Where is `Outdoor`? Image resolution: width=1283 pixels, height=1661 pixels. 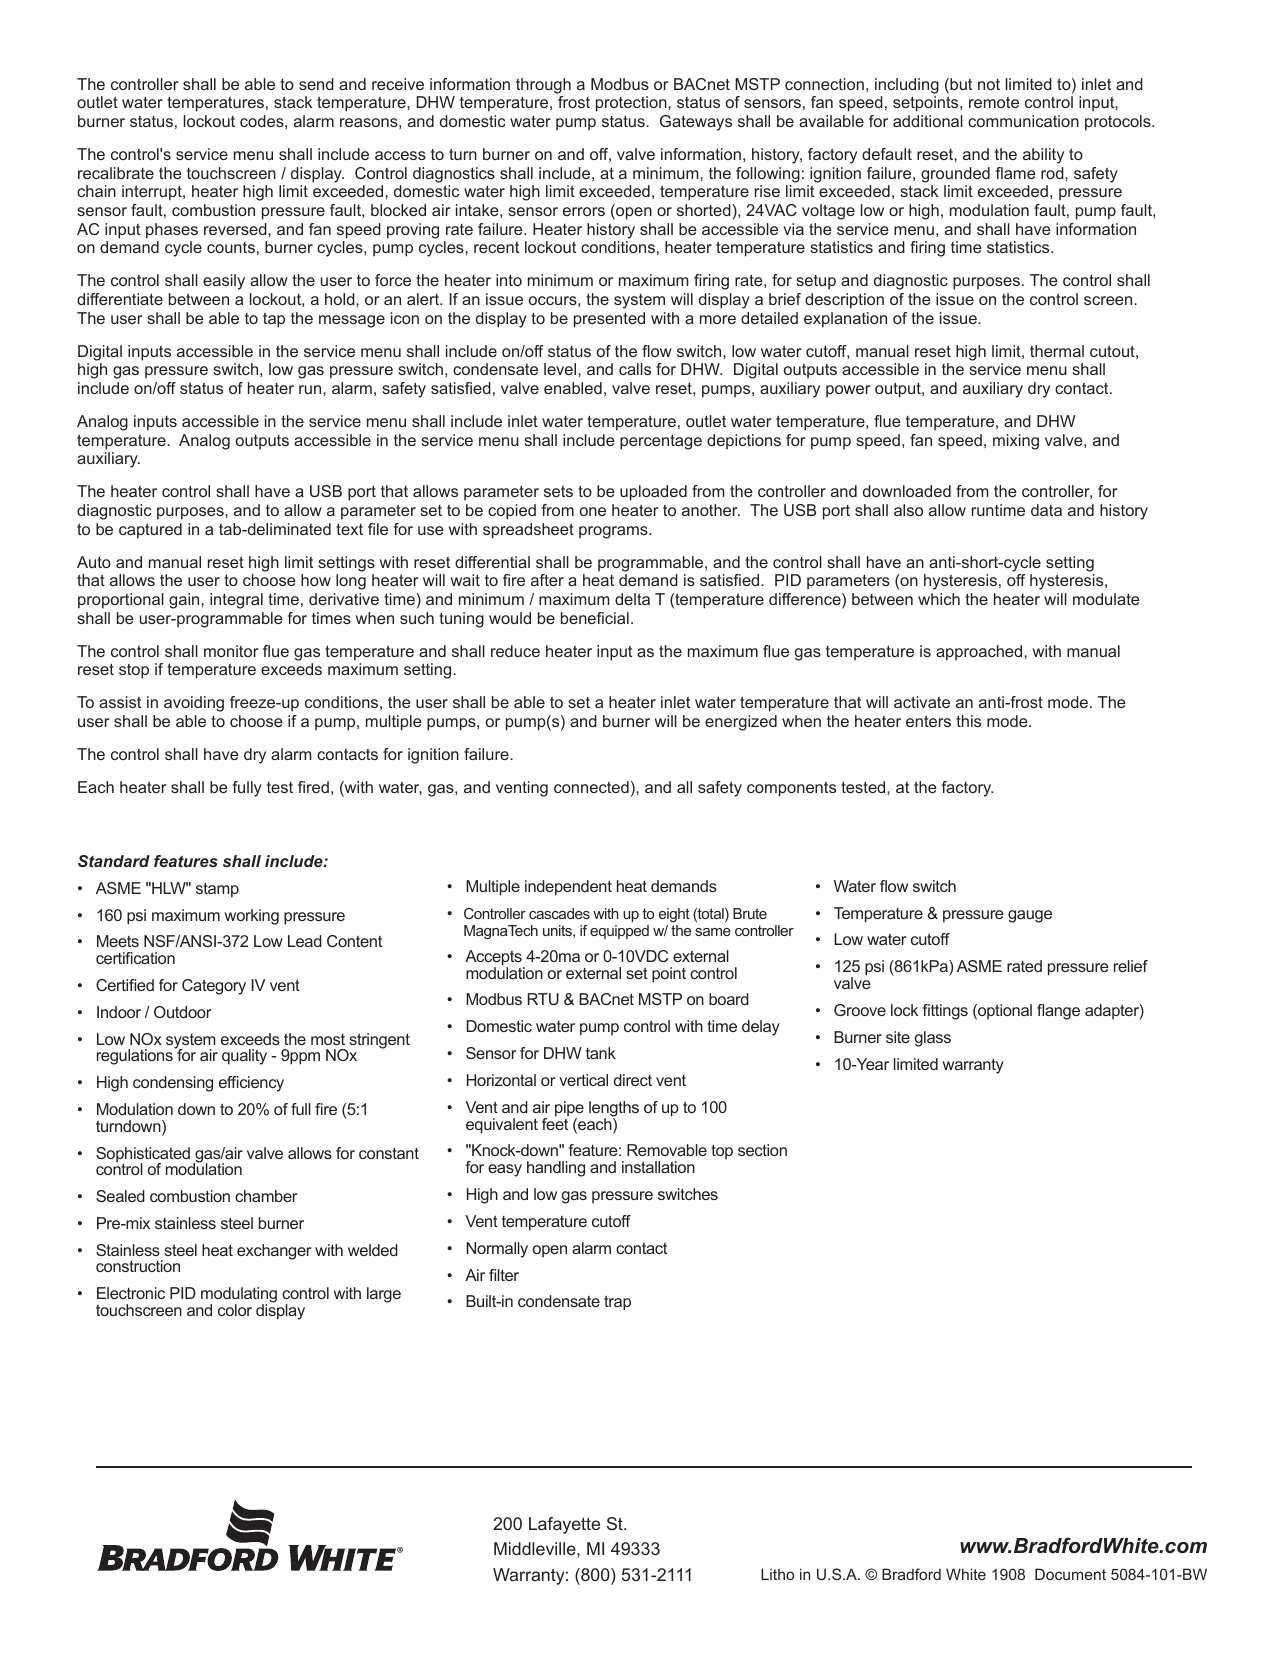
Outdoor is located at coordinates (182, 1012).
